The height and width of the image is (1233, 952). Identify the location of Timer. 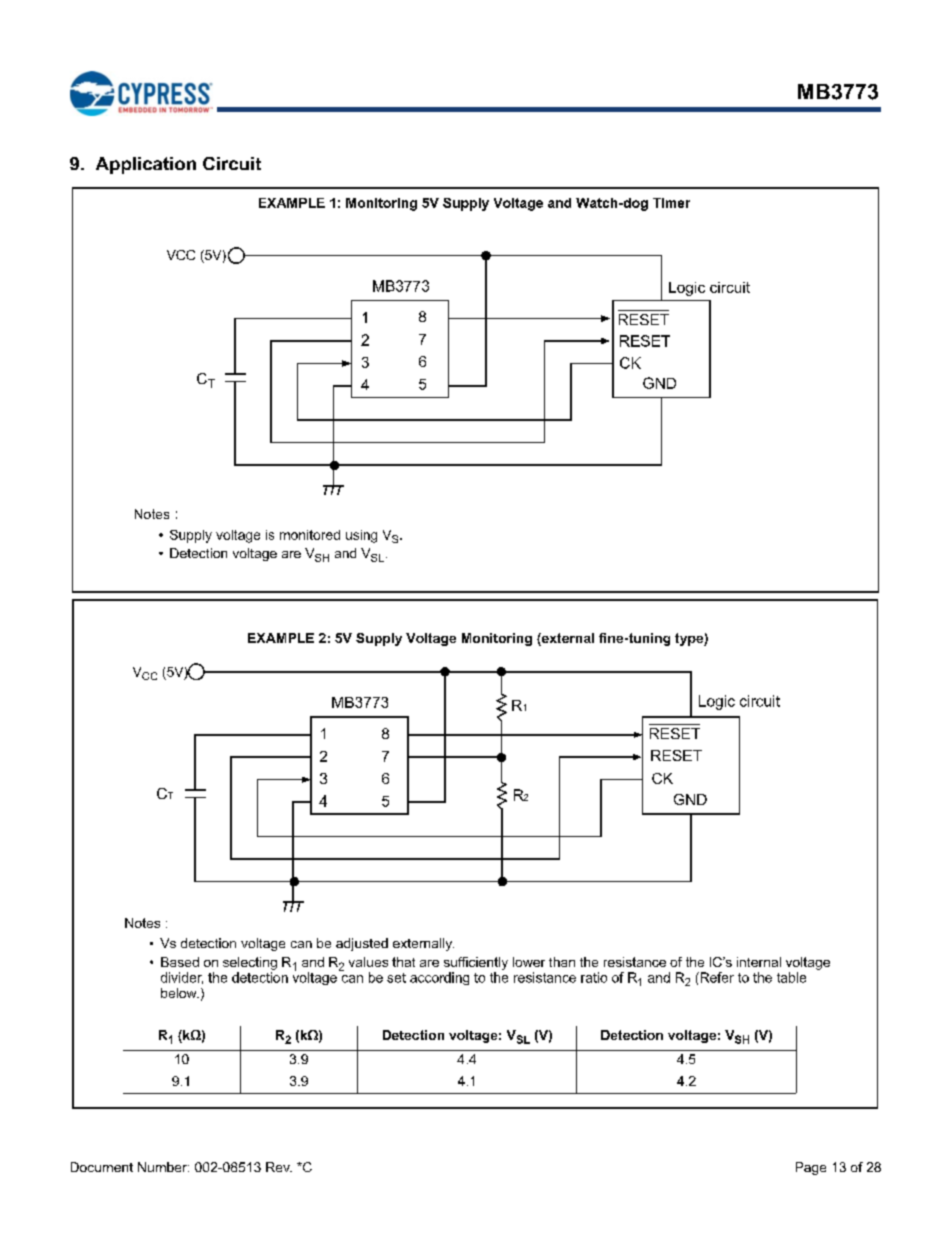
(671, 203).
